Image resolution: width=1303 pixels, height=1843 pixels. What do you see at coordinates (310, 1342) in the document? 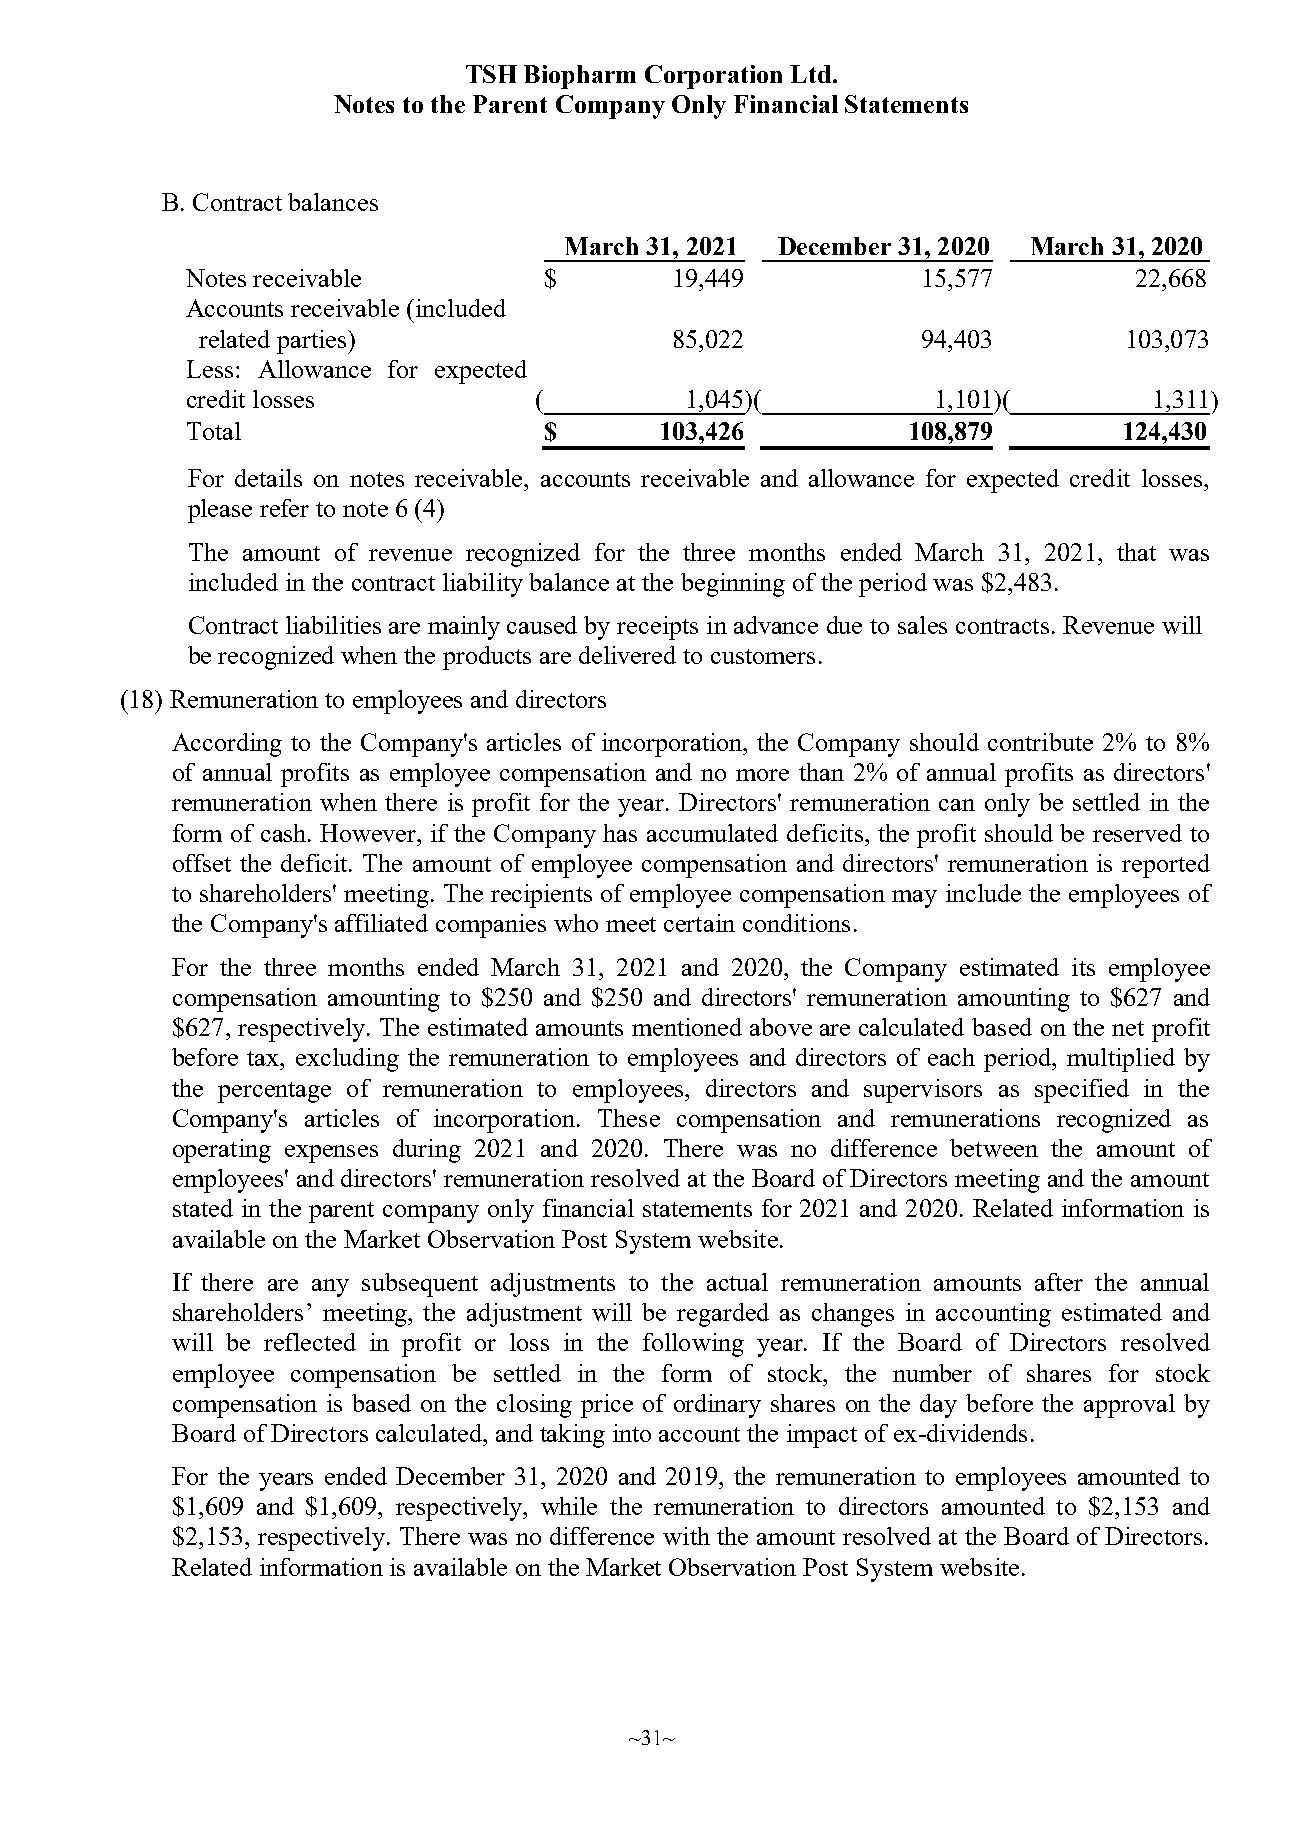
I see `reflected` at bounding box center [310, 1342].
